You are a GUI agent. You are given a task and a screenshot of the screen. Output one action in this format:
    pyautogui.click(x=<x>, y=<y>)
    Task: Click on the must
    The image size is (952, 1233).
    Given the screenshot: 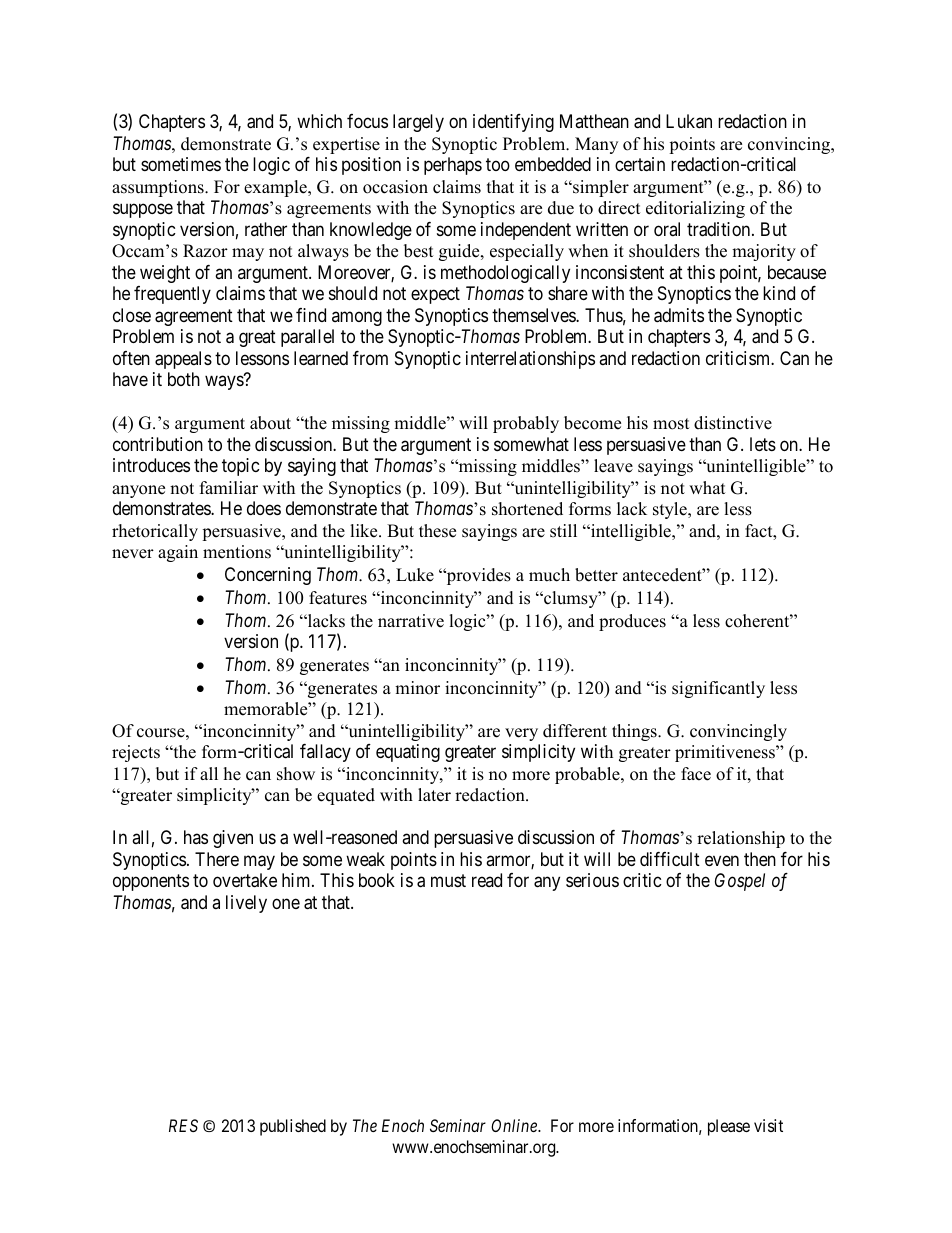 What is the action you would take?
    pyautogui.click(x=448, y=880)
